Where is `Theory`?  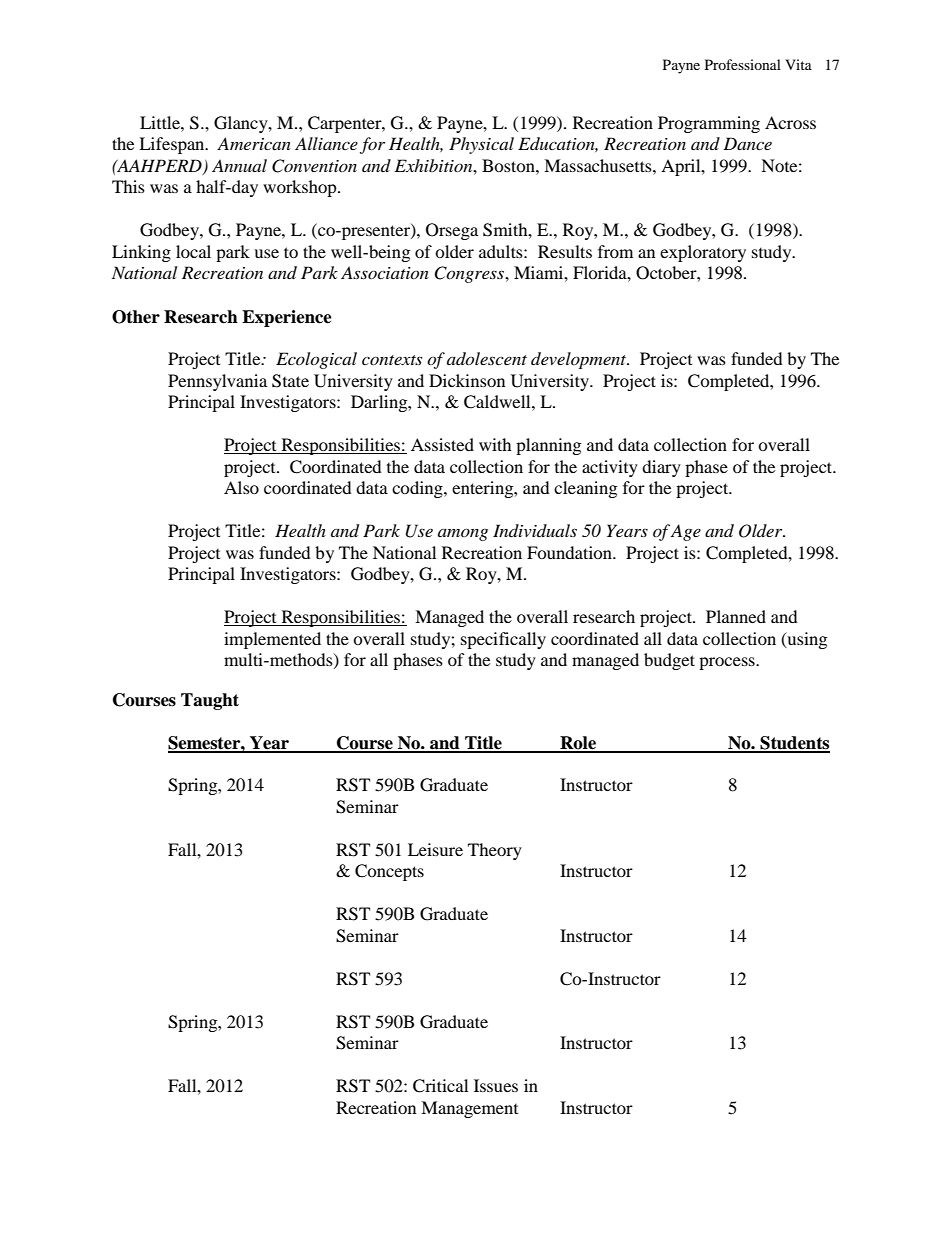
Theory is located at coordinates (495, 851).
